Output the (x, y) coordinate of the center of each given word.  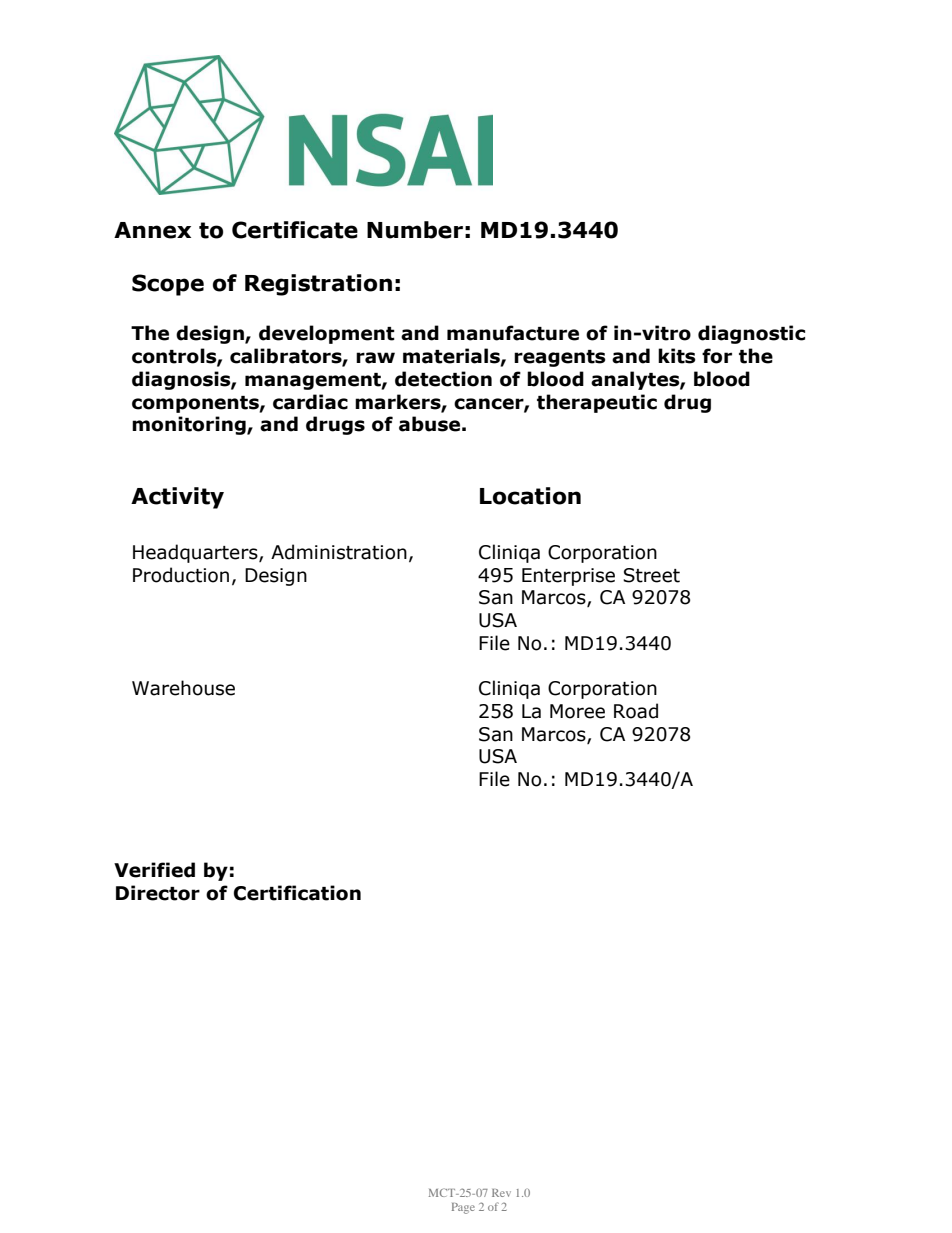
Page (463, 1208)
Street (651, 575)
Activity (177, 498)
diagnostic (751, 334)
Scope (168, 285)
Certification (297, 893)
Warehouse (183, 688)
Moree (577, 711)
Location (530, 496)
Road (636, 711)
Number (415, 230)
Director (158, 893)
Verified (154, 870)
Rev (501, 1193)
